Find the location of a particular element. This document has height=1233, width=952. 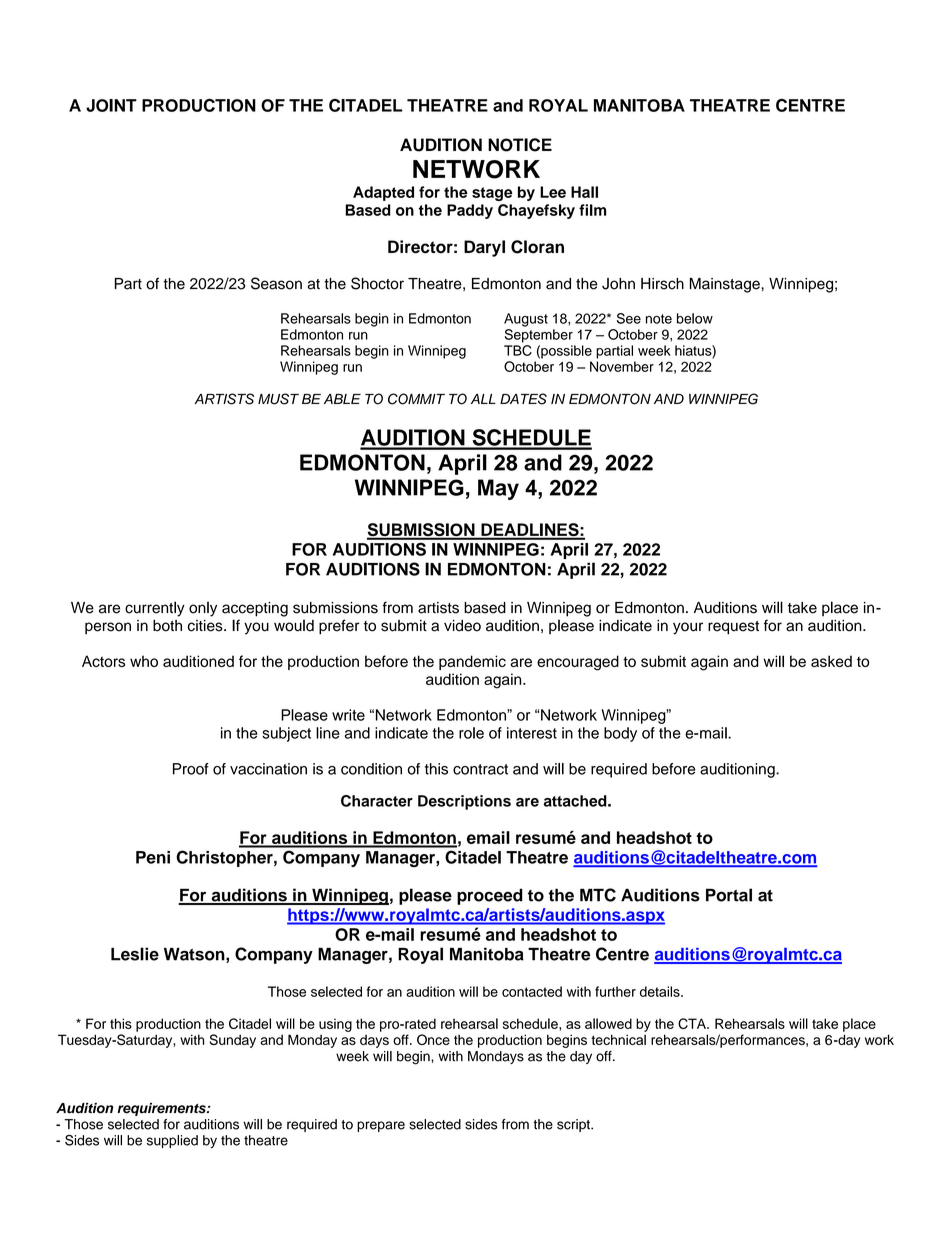

JOINT is located at coordinates (111, 105).
